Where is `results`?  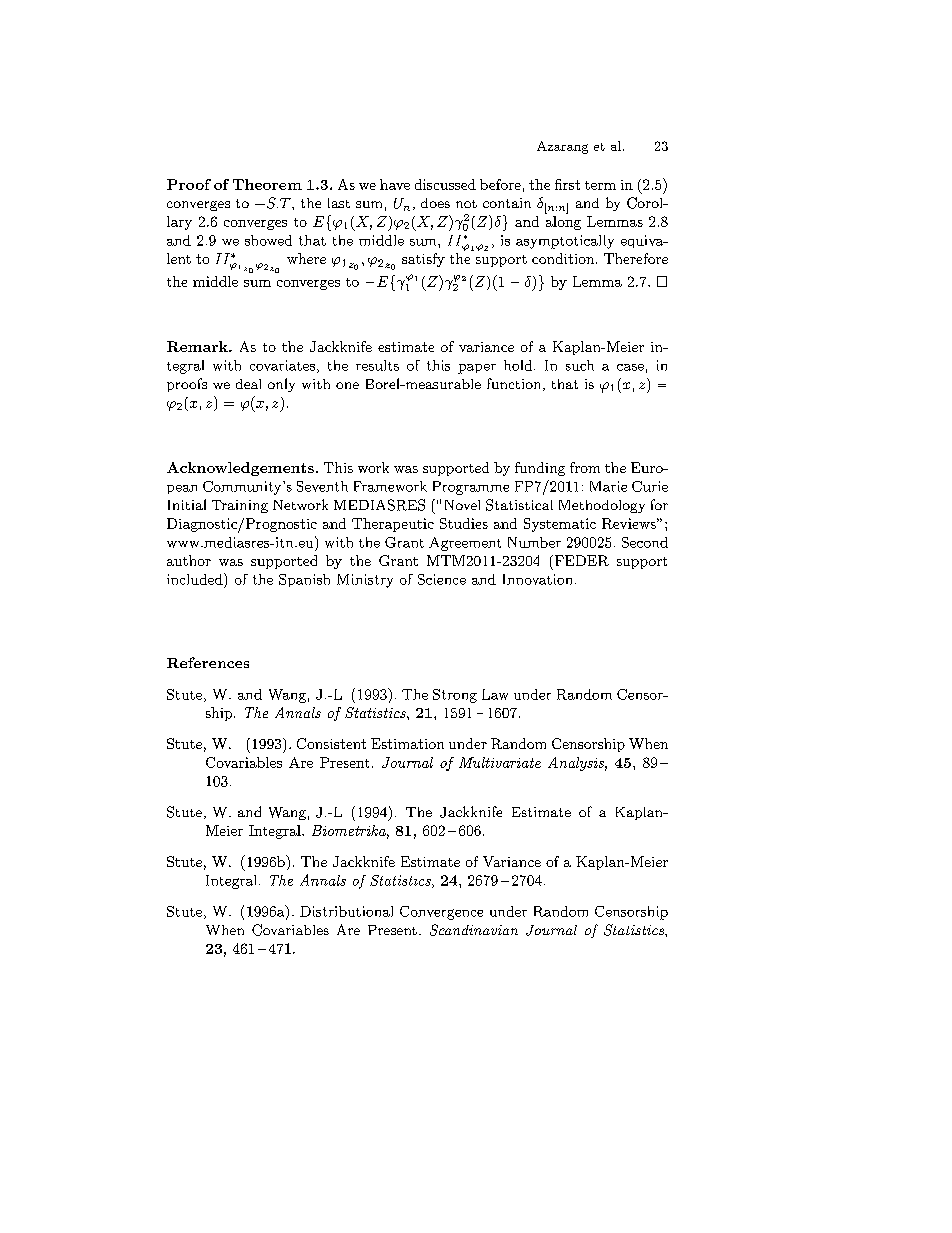
results is located at coordinates (377, 365).
